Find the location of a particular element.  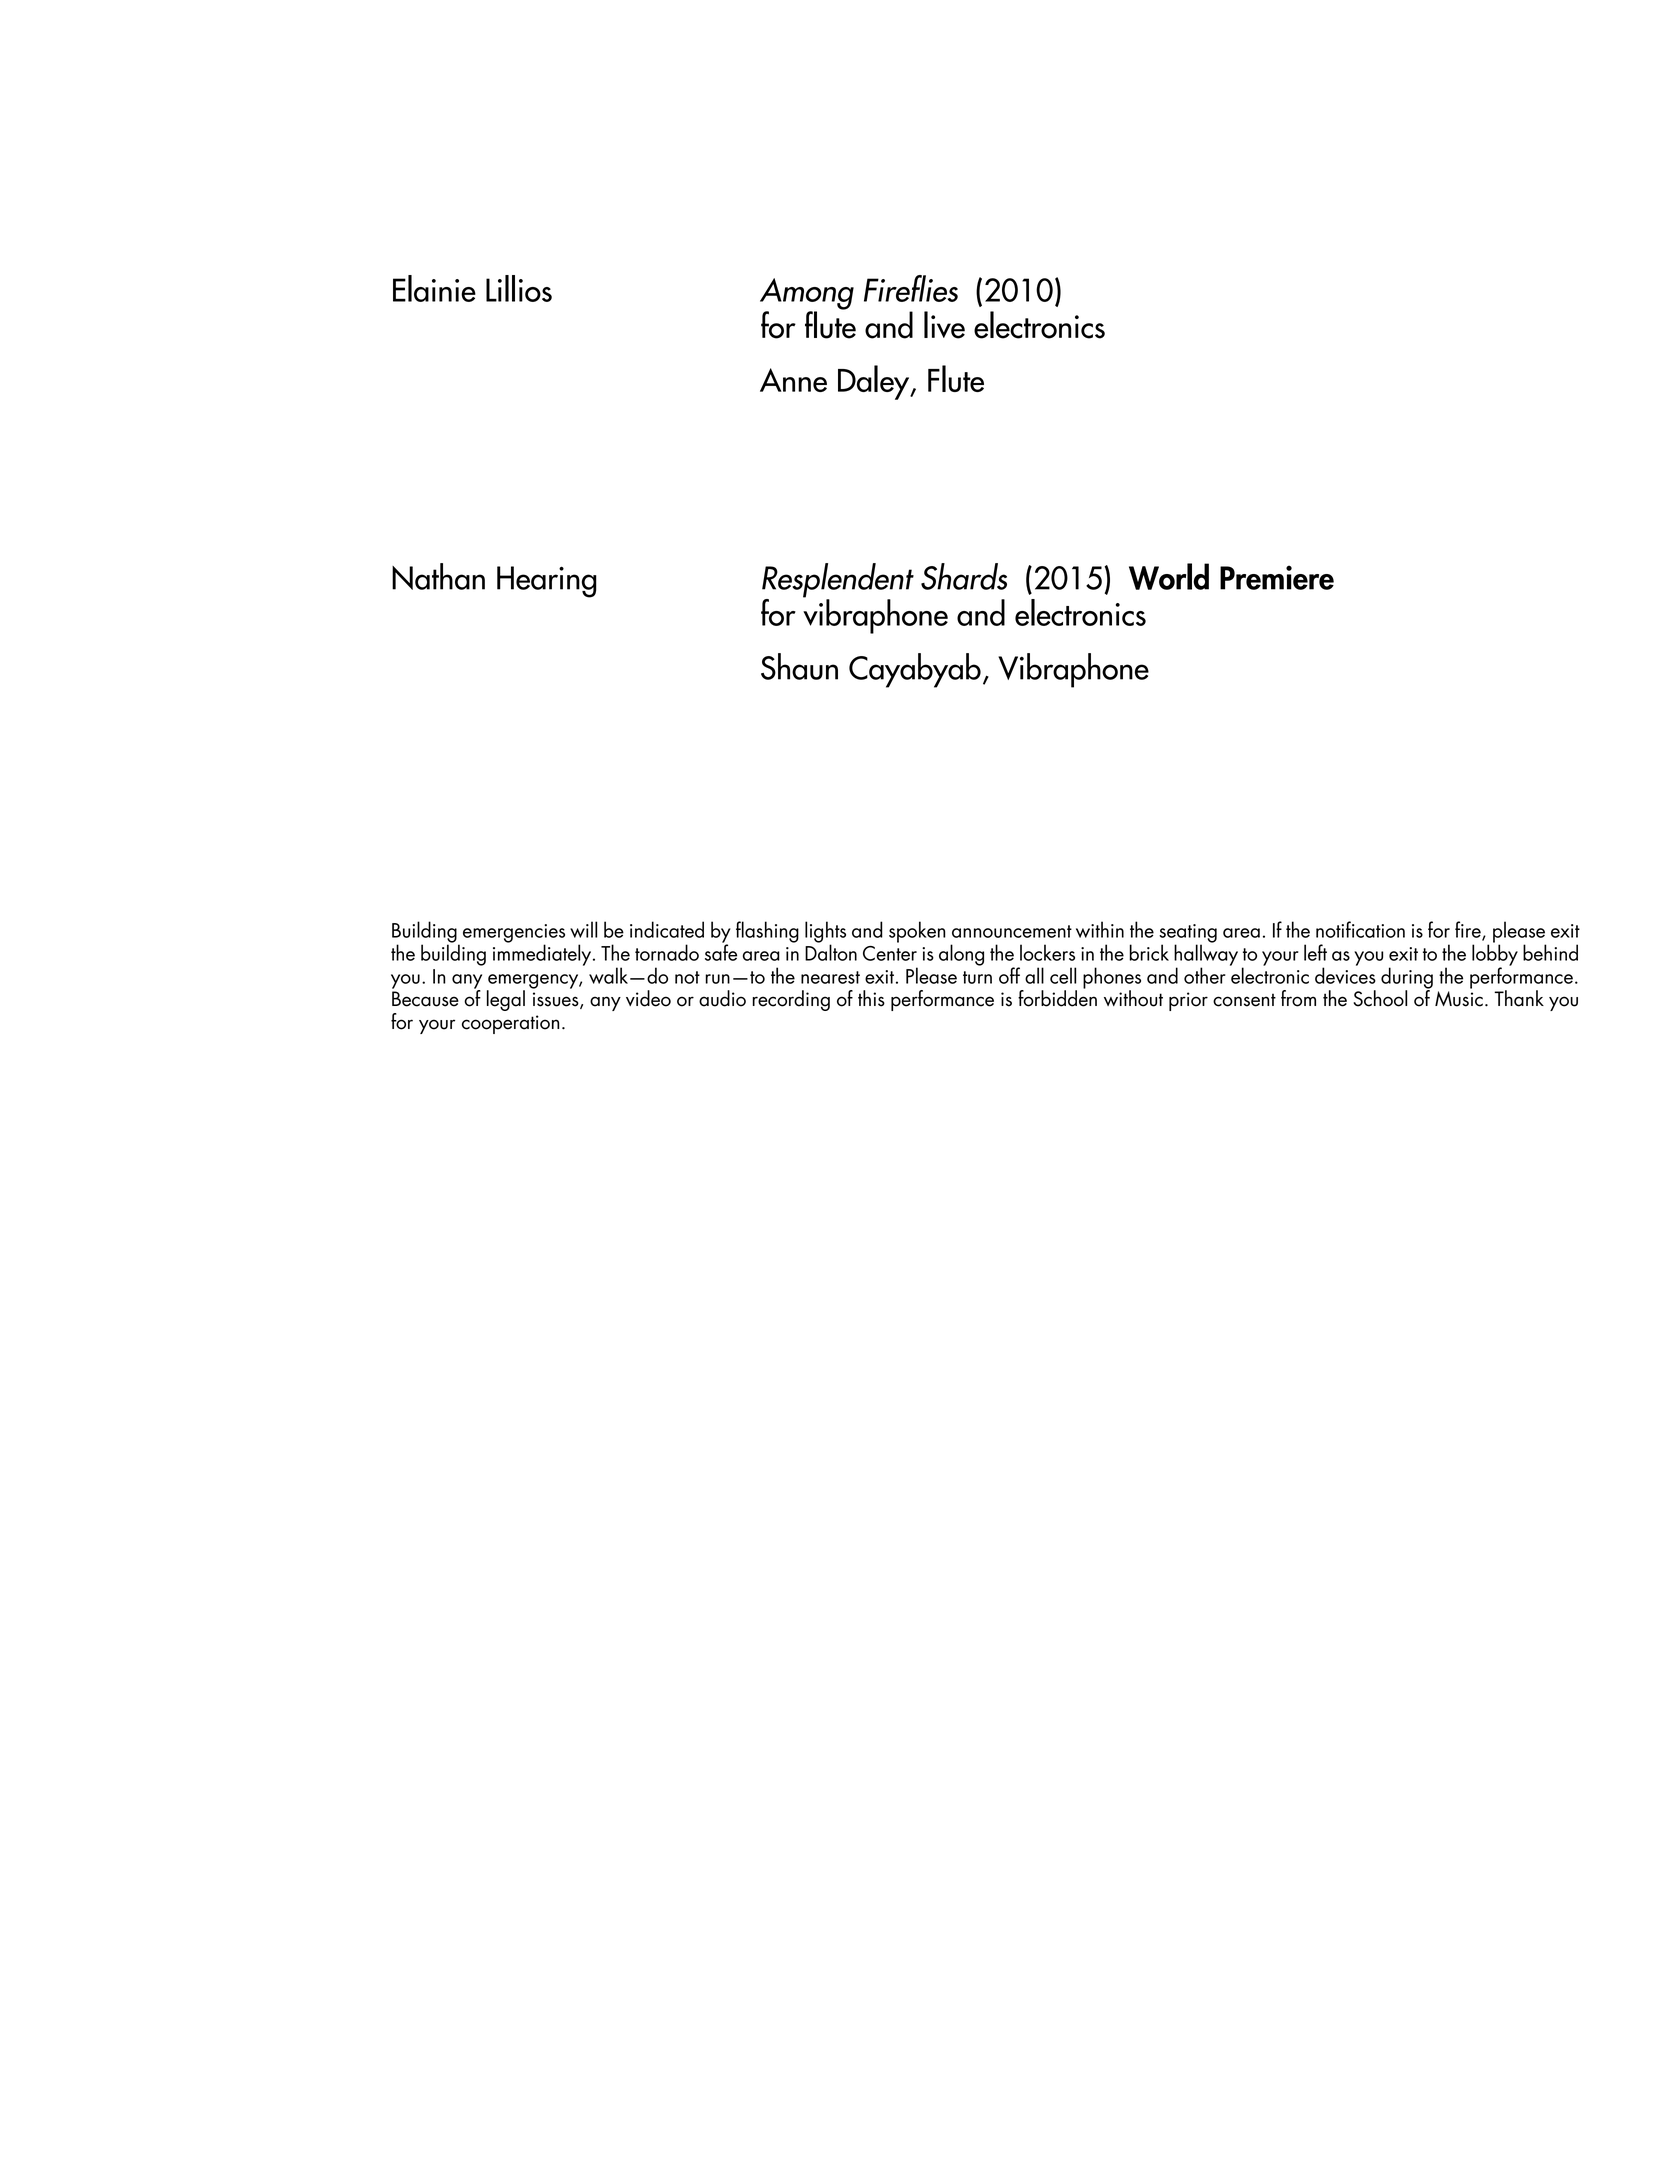

School is located at coordinates (1380, 998).
